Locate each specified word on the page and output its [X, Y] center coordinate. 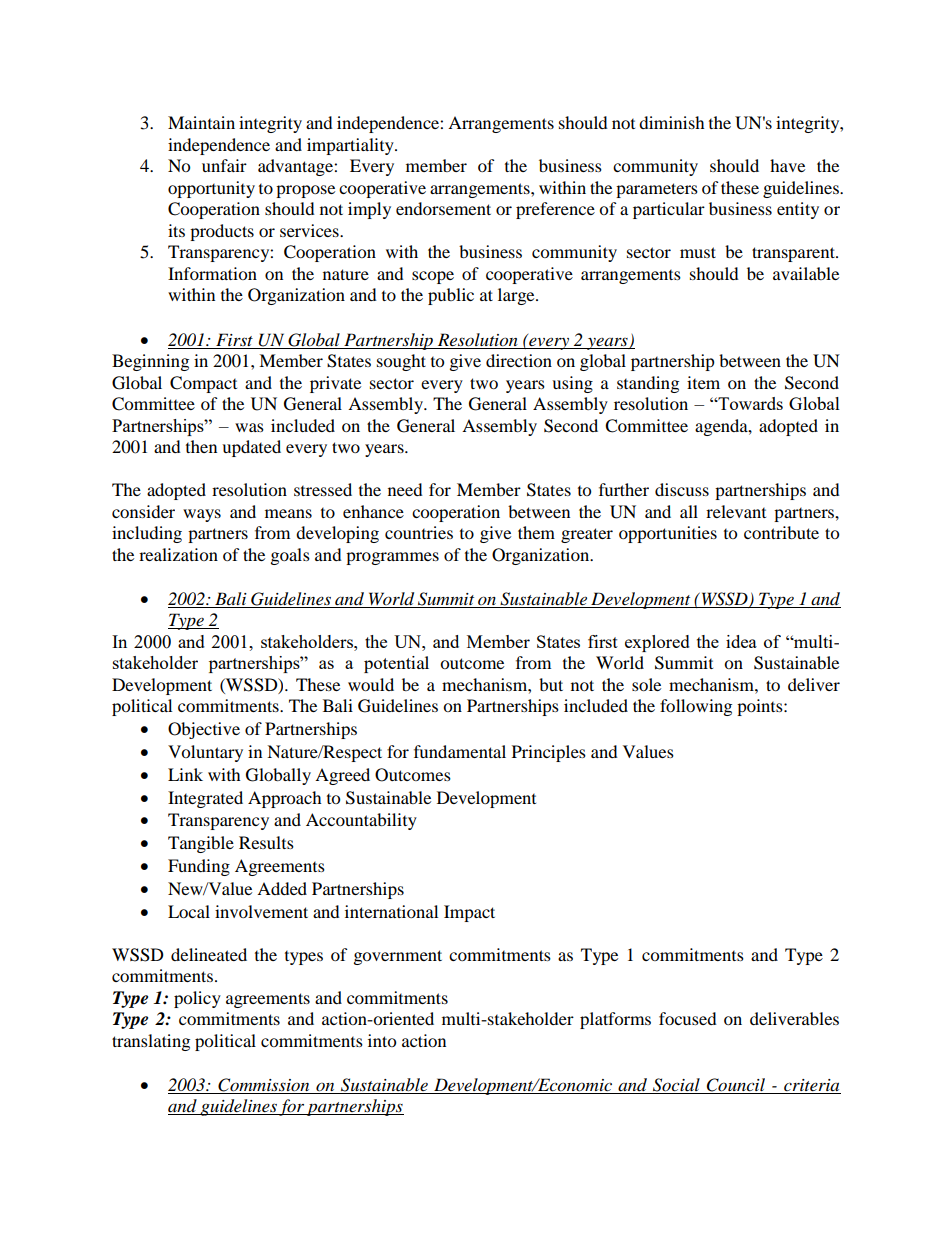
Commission [264, 1086]
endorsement [443, 208]
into [382, 1040]
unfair [224, 165]
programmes [392, 558]
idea [741, 641]
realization [178, 554]
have [787, 165]
